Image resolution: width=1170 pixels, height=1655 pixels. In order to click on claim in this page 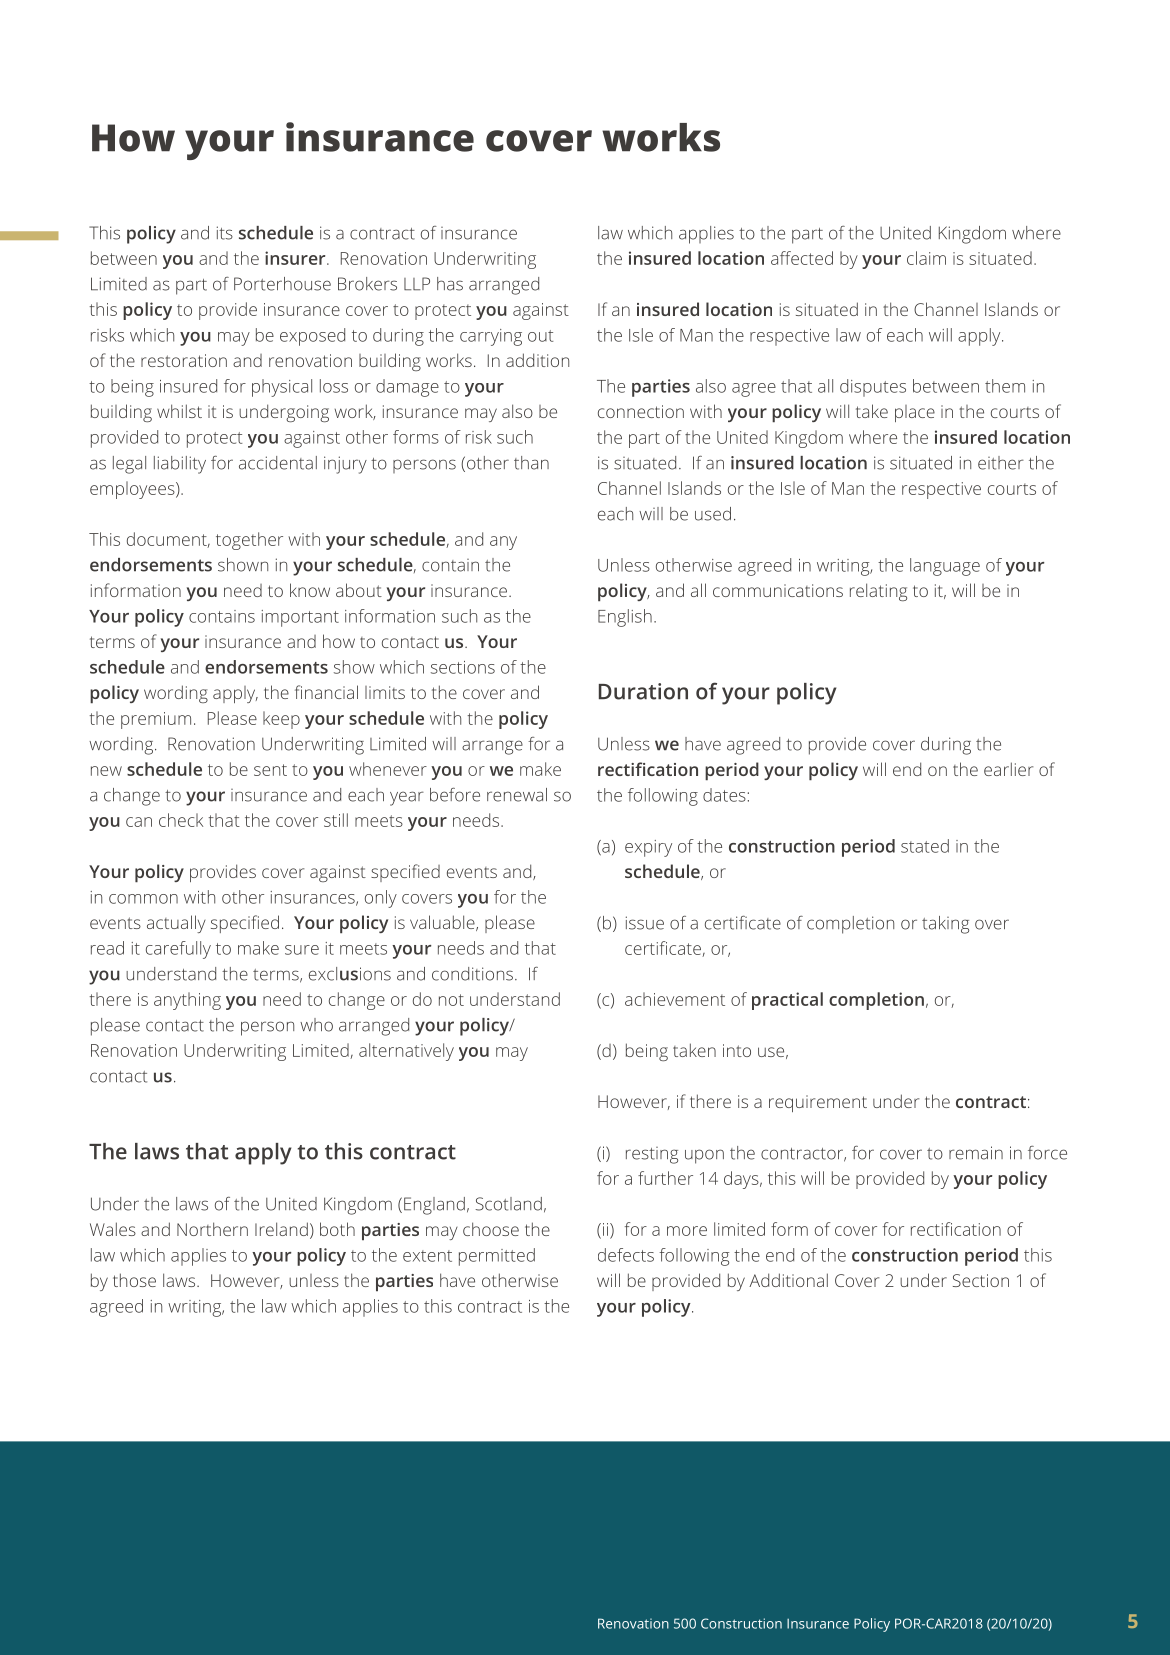, I will do `click(926, 258)`.
